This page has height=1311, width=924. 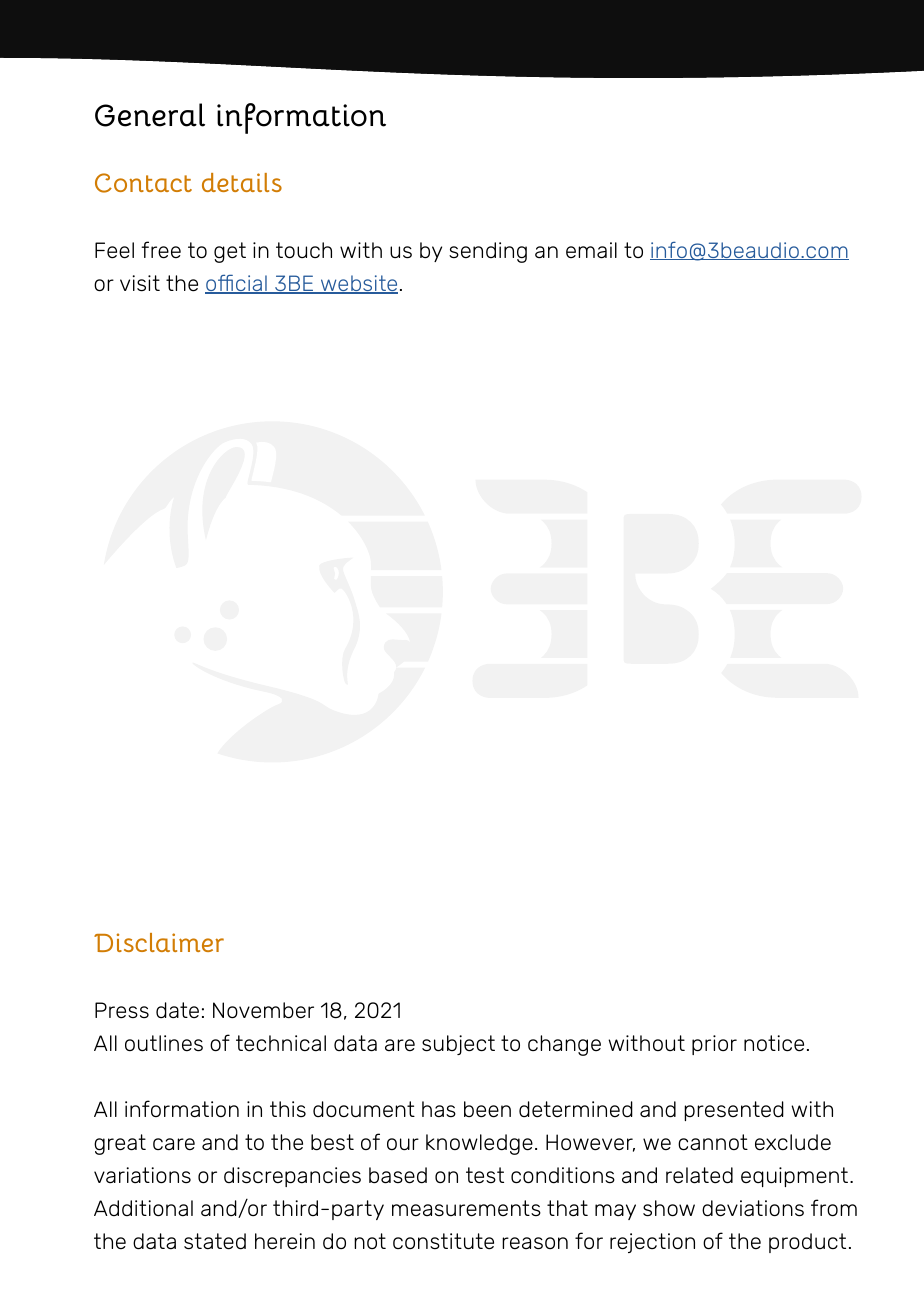 What do you see at coordinates (774, 1043) in the page?
I see `notice` at bounding box center [774, 1043].
